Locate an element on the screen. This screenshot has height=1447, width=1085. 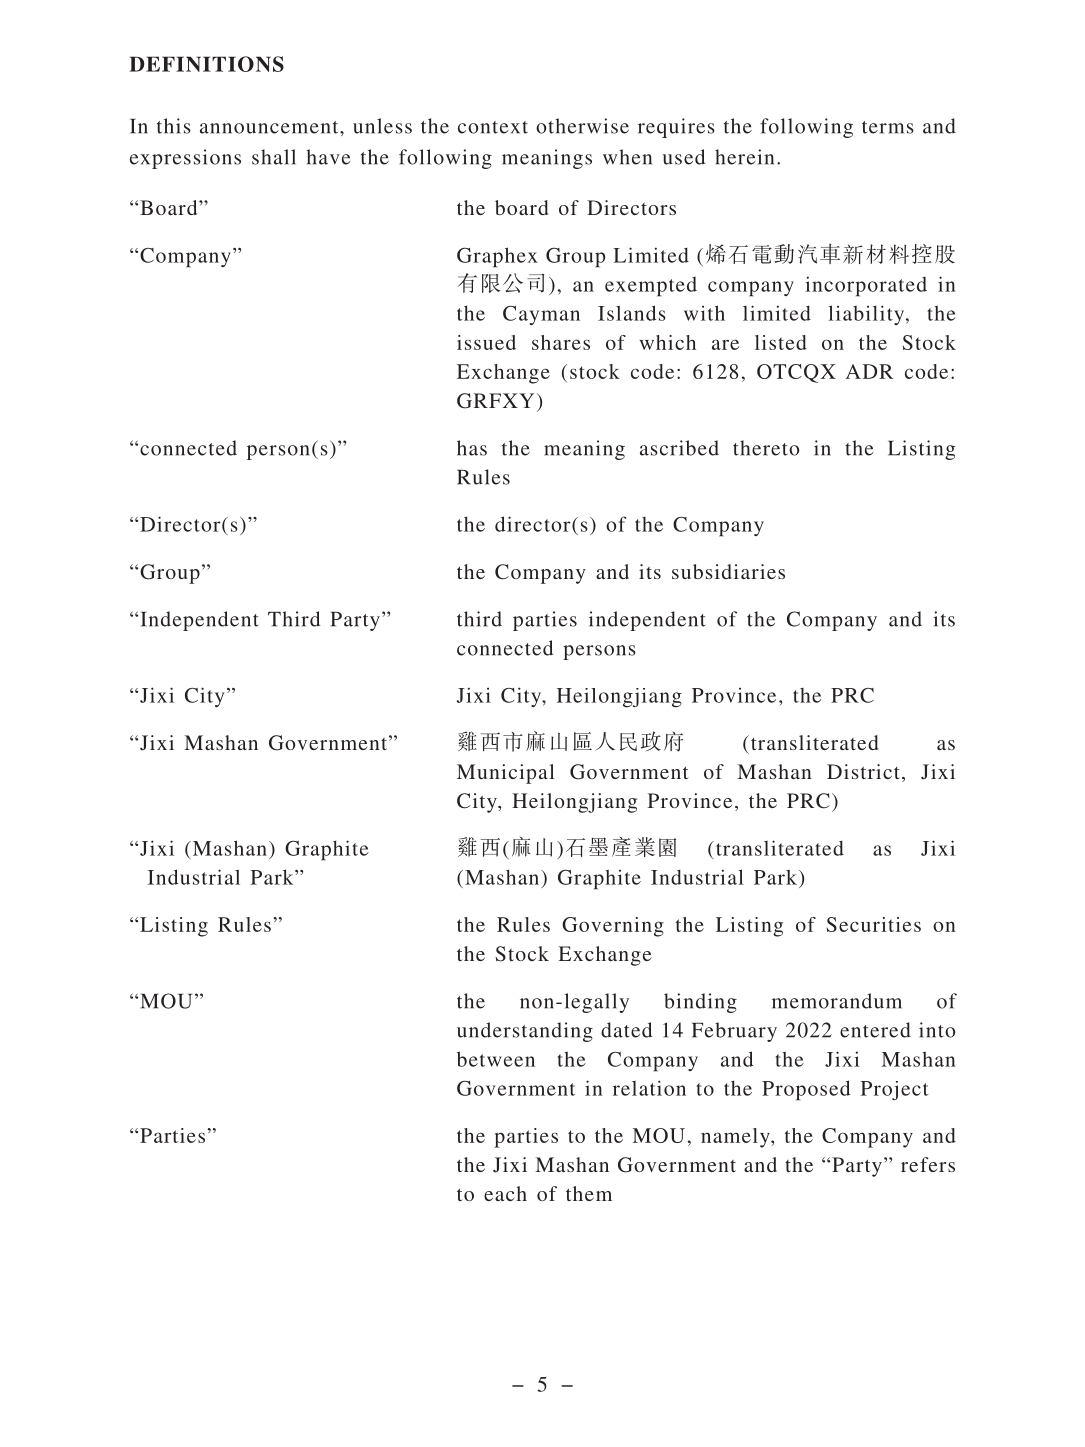
terms is located at coordinates (888, 127).
